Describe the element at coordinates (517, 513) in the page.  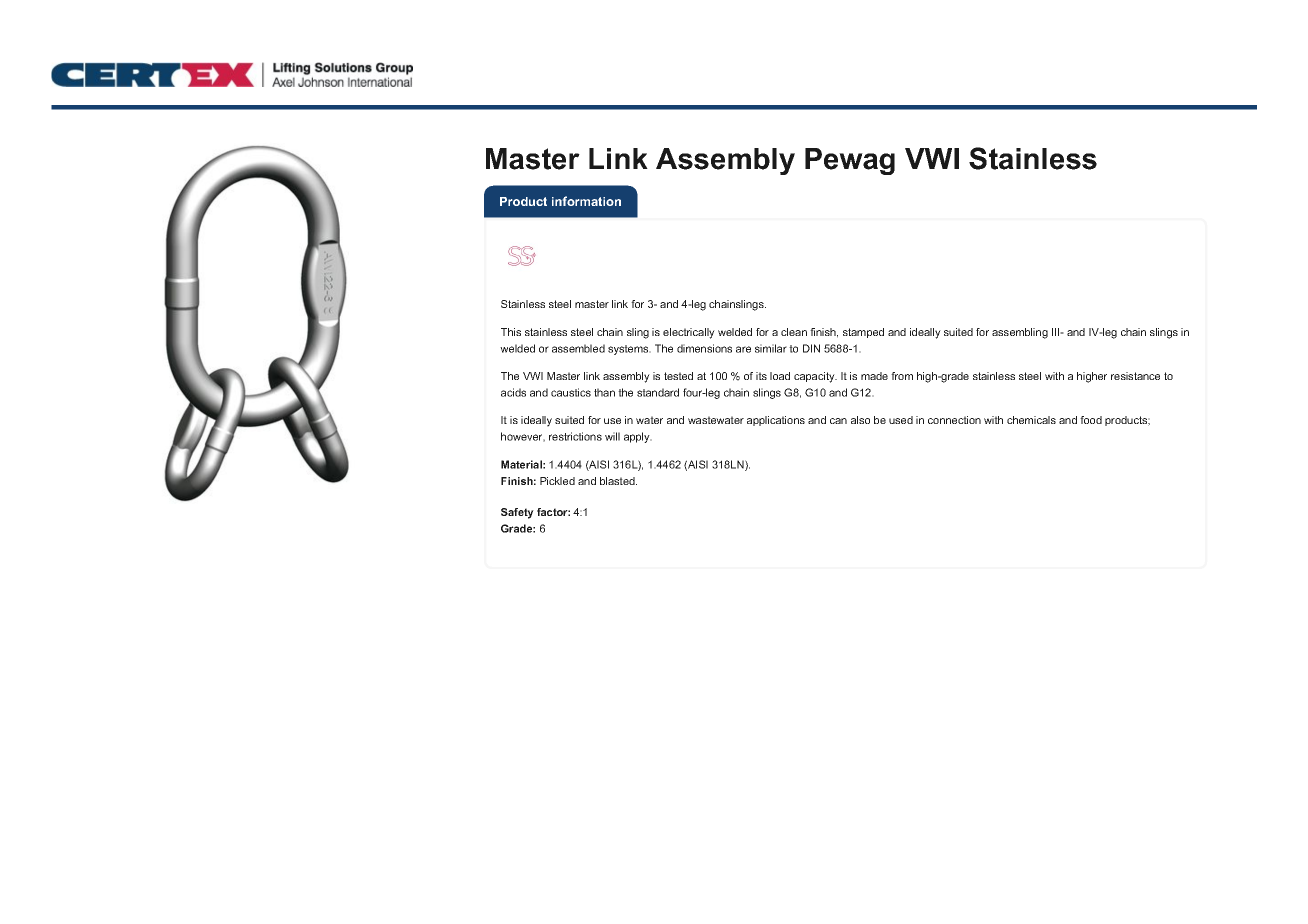
I see `Safety` at that location.
